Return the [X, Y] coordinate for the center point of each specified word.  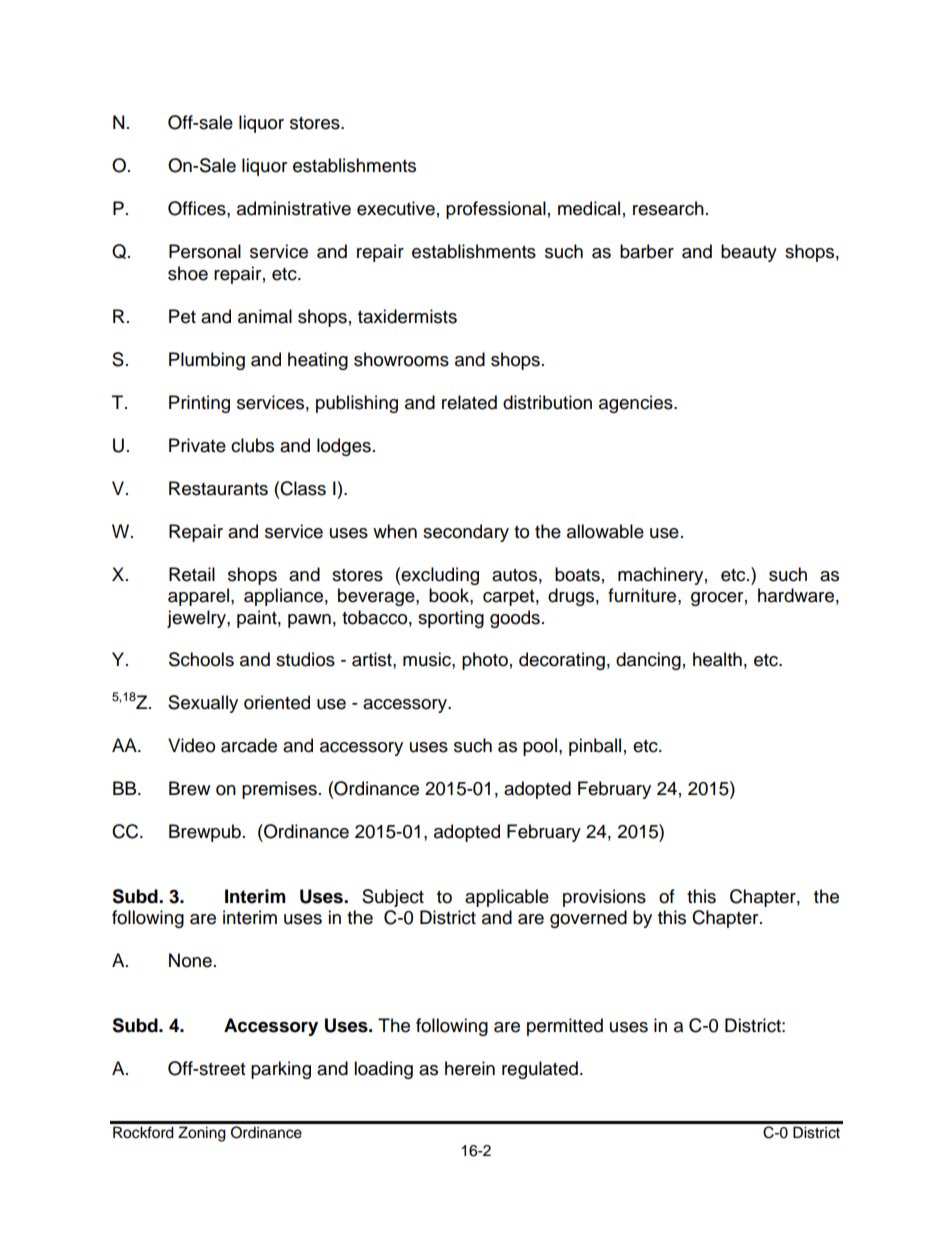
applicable [507, 898]
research [668, 208]
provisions [604, 898]
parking [281, 1070]
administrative [294, 208]
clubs [252, 445]
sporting [451, 619]
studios [305, 659]
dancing [648, 661]
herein [470, 1068]
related [469, 402]
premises [279, 790]
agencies [637, 404]
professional [496, 210]
